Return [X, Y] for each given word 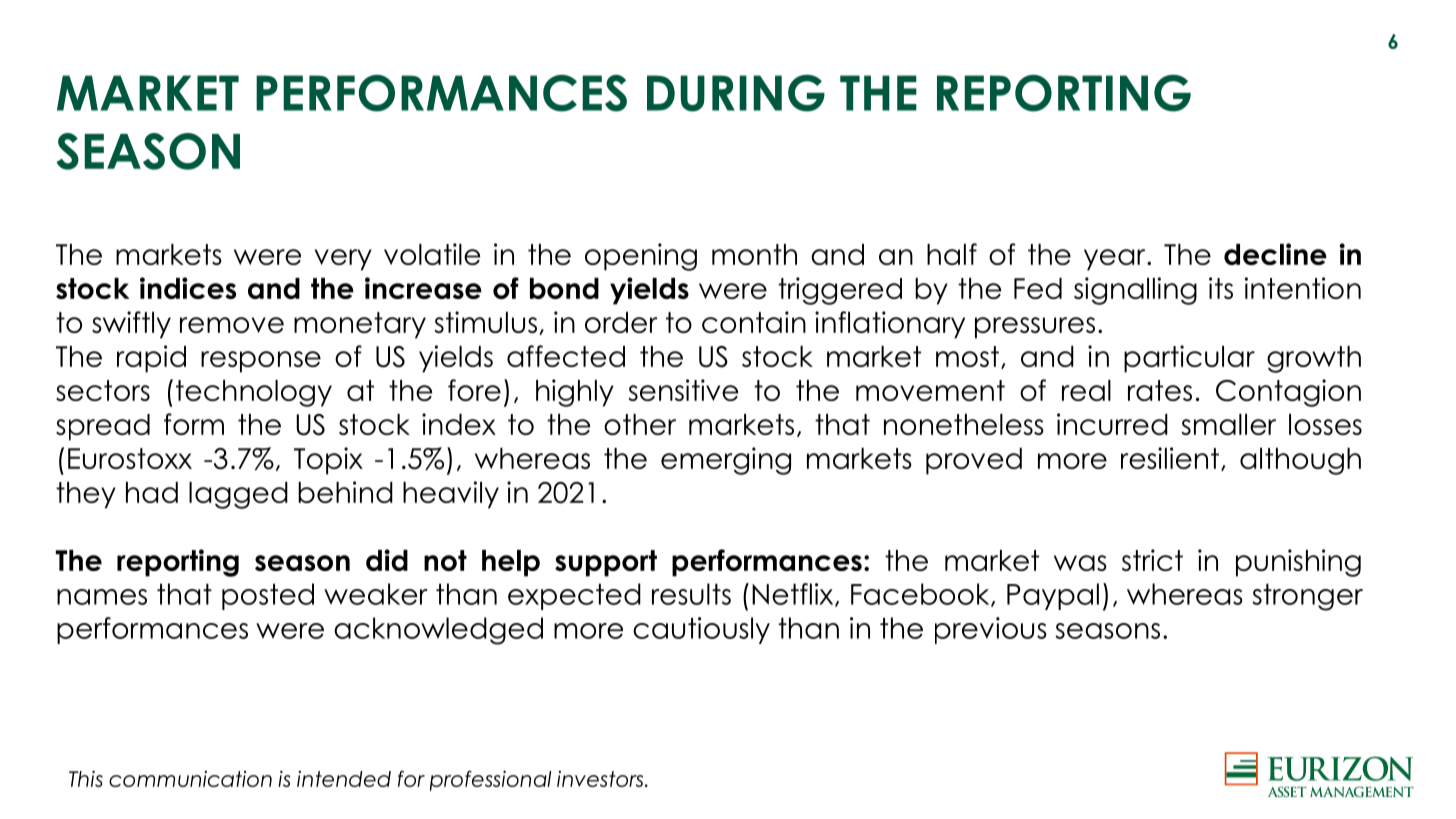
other [640, 424]
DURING [736, 93]
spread [103, 427]
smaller [1229, 424]
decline [1275, 254]
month [754, 254]
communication [190, 779]
